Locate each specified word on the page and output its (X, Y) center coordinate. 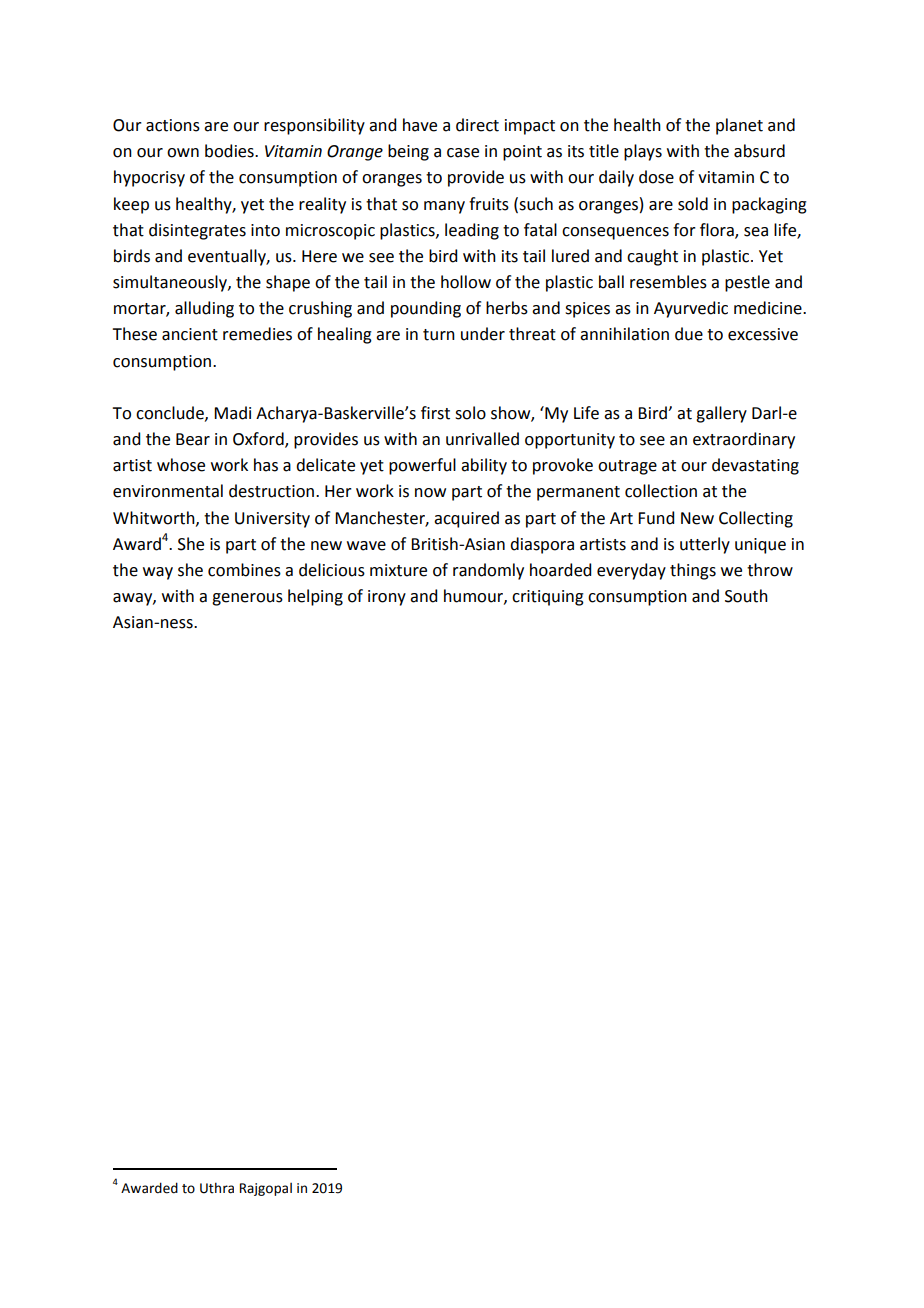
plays (643, 152)
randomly (488, 571)
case (463, 153)
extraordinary (744, 440)
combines (244, 570)
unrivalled (482, 439)
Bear (193, 439)
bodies (230, 151)
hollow (466, 282)
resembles (668, 282)
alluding (204, 309)
